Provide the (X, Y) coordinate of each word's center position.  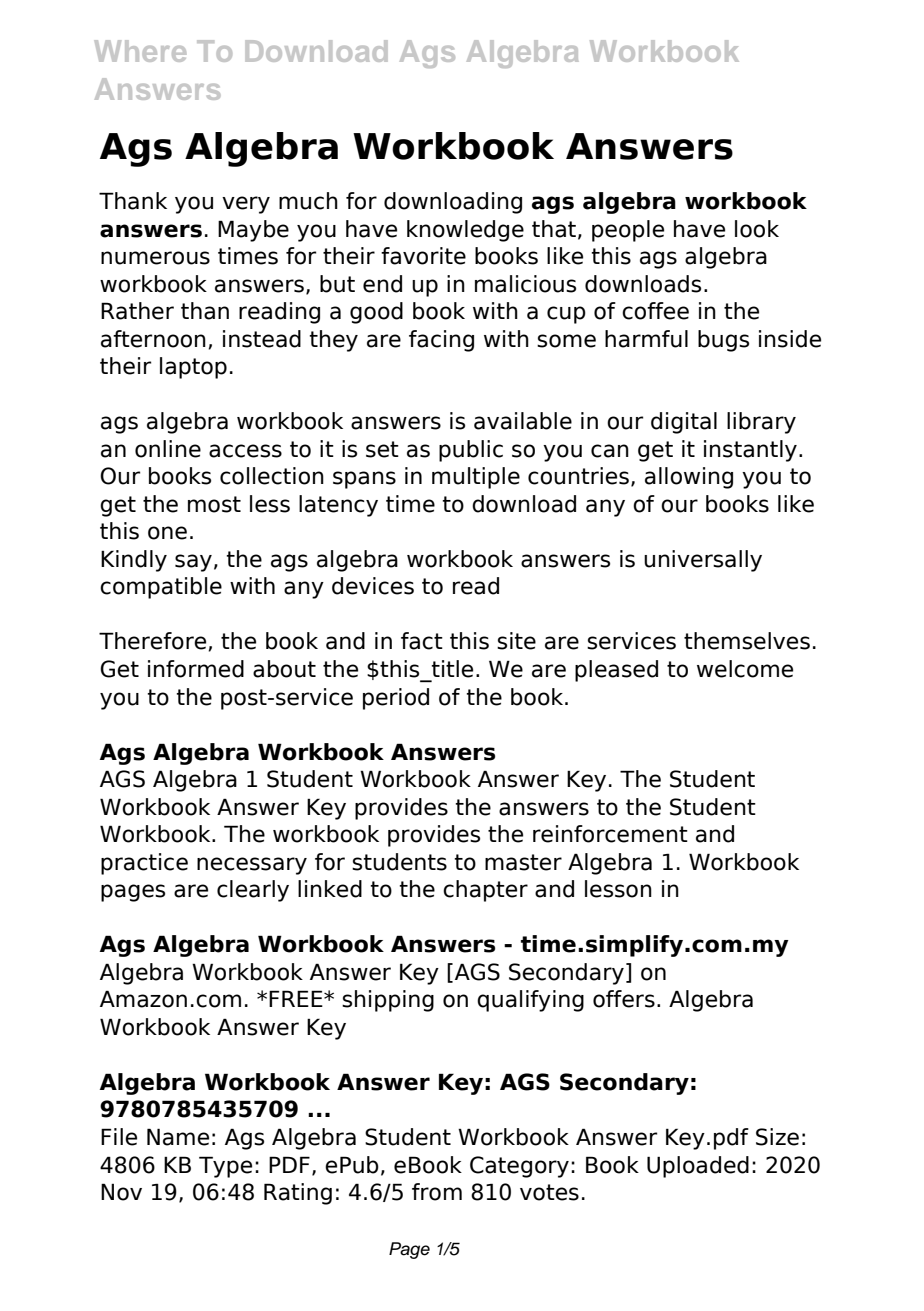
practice (144, 864)
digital (684, 423)
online (168, 449)
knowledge (465, 231)
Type (225, 1167)
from (437, 1192)
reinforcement (610, 834)
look (757, 229)
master (523, 862)
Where (140, 51)
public (471, 451)
